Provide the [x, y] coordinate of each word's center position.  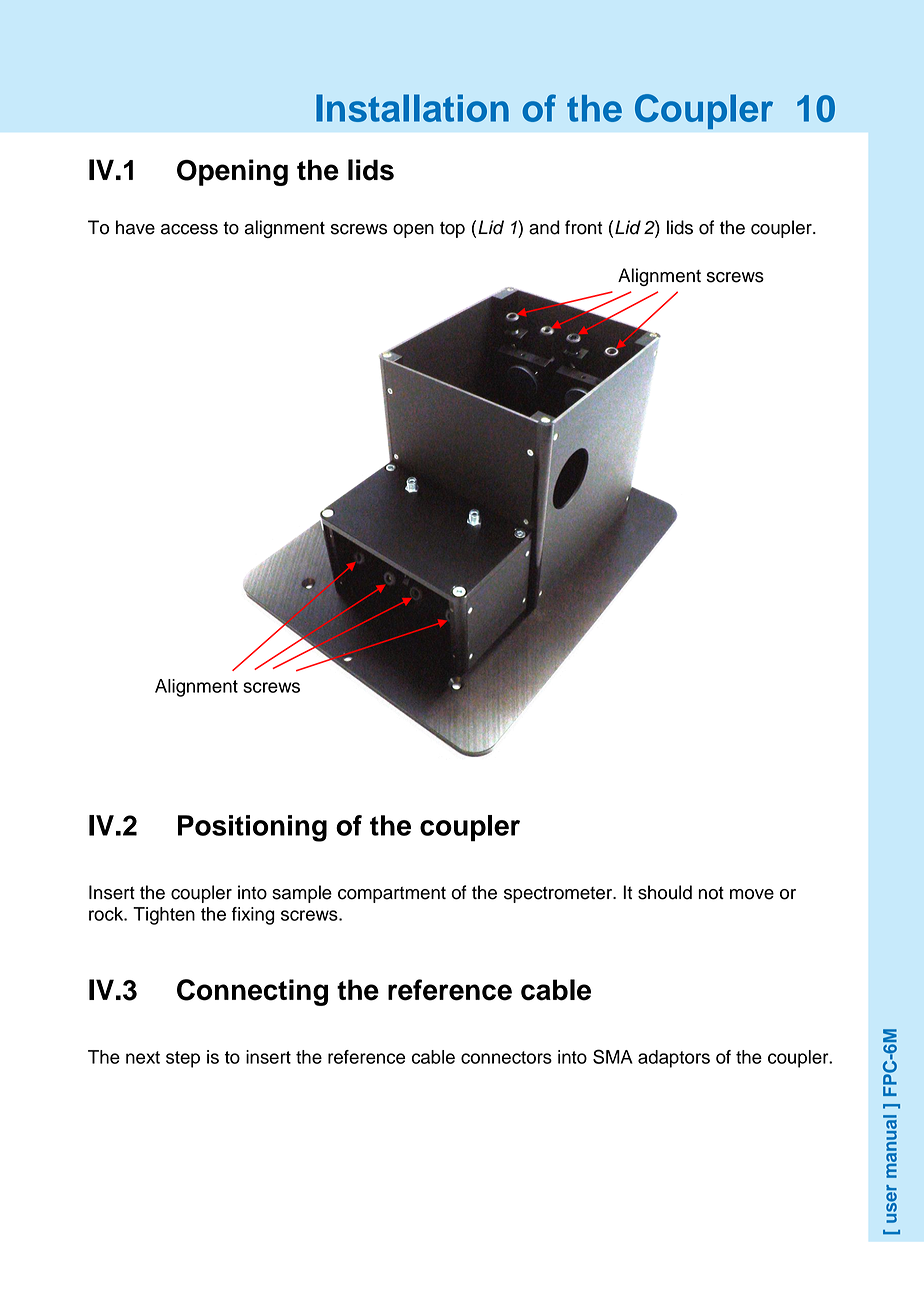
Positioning [252, 828]
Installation [412, 108]
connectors [506, 1057]
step [183, 1059]
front [583, 227]
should [665, 892]
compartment [392, 895]
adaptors [674, 1059]
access [189, 229]
